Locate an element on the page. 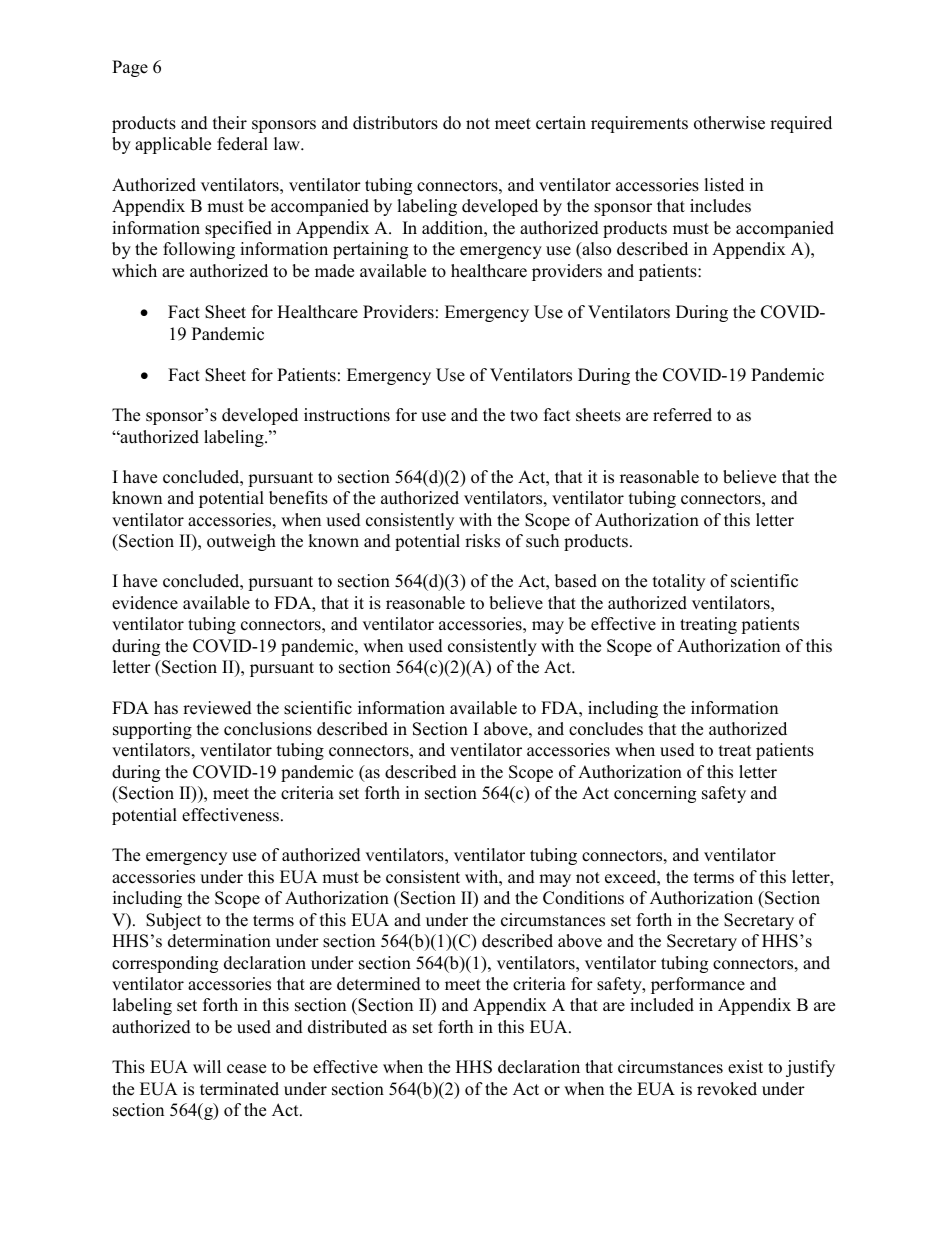 Image resolution: width=952 pixels, height=1233 pixels. their is located at coordinates (230, 123).
